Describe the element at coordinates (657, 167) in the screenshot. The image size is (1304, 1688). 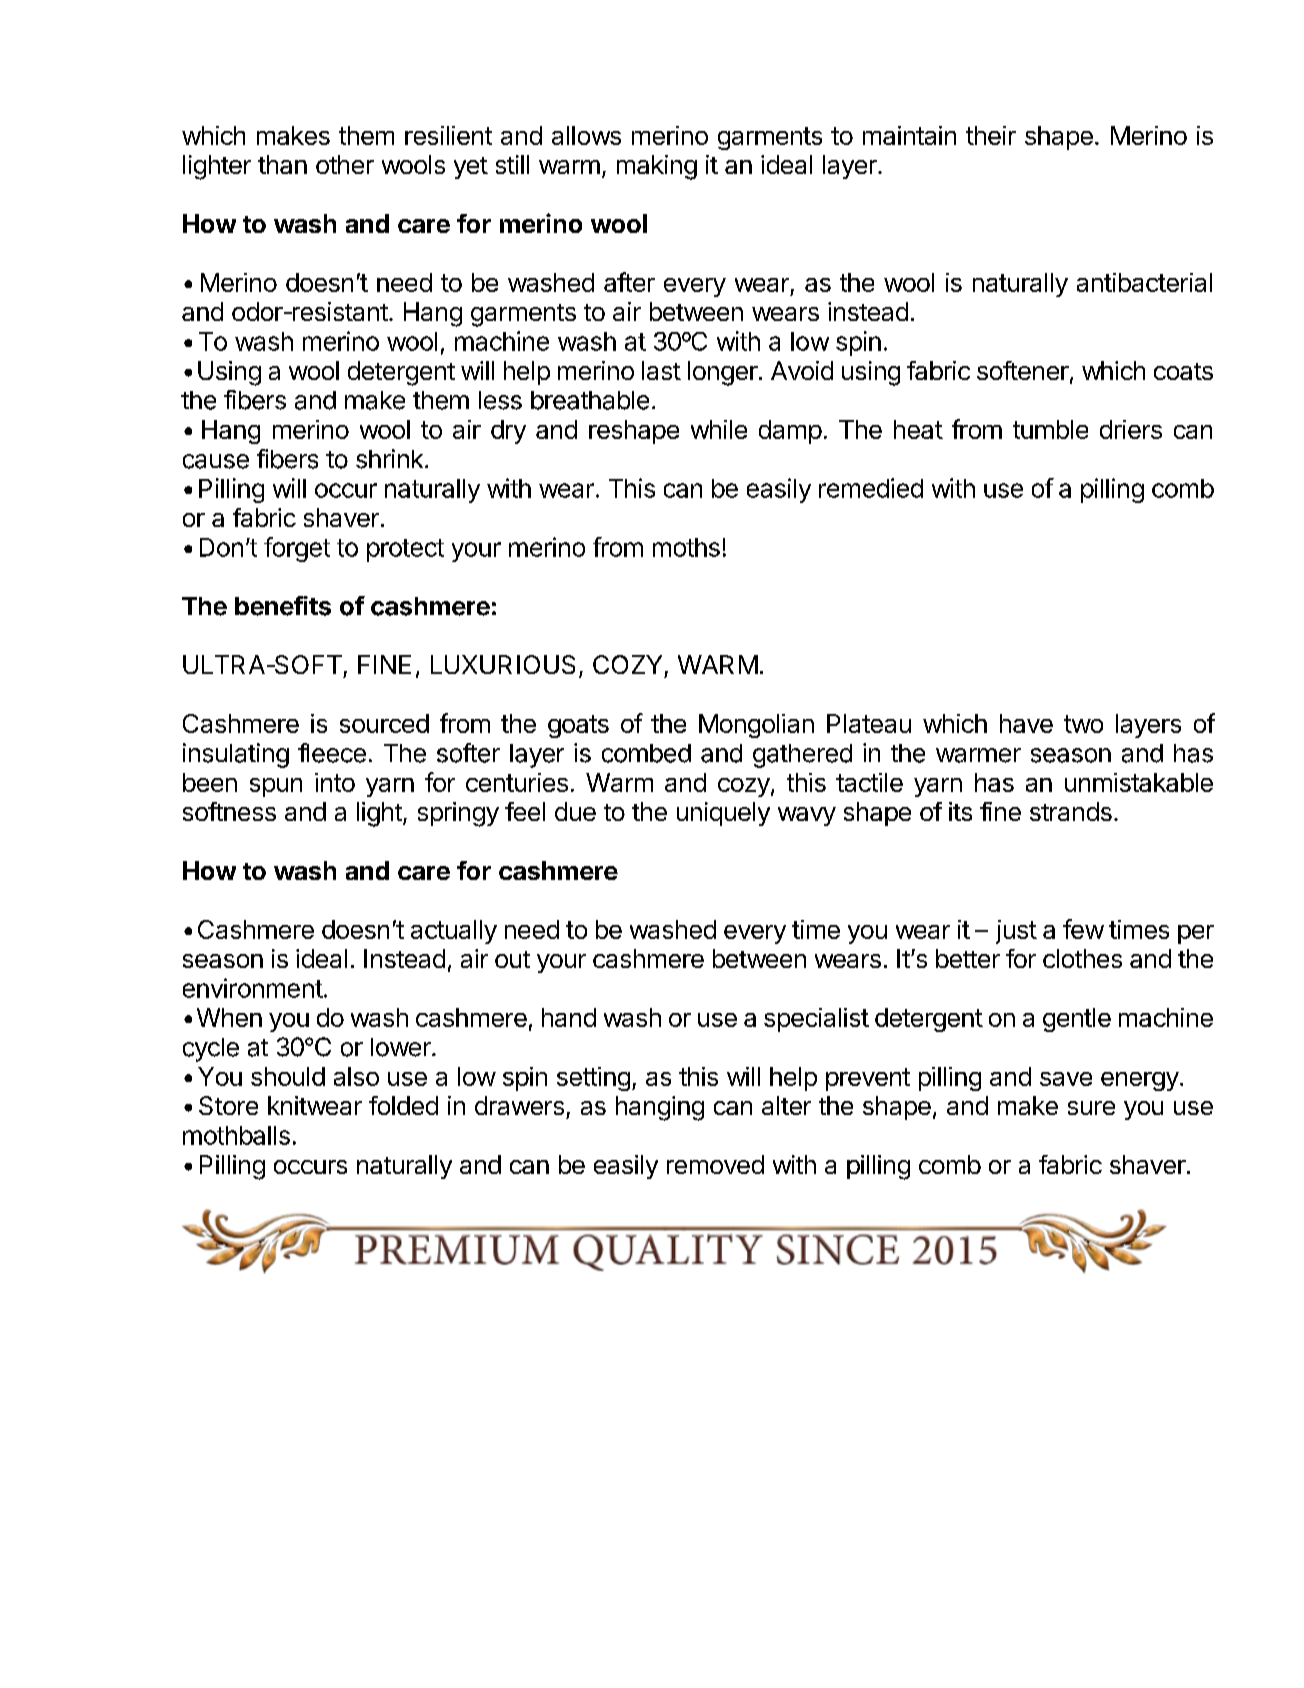
I see `making` at that location.
